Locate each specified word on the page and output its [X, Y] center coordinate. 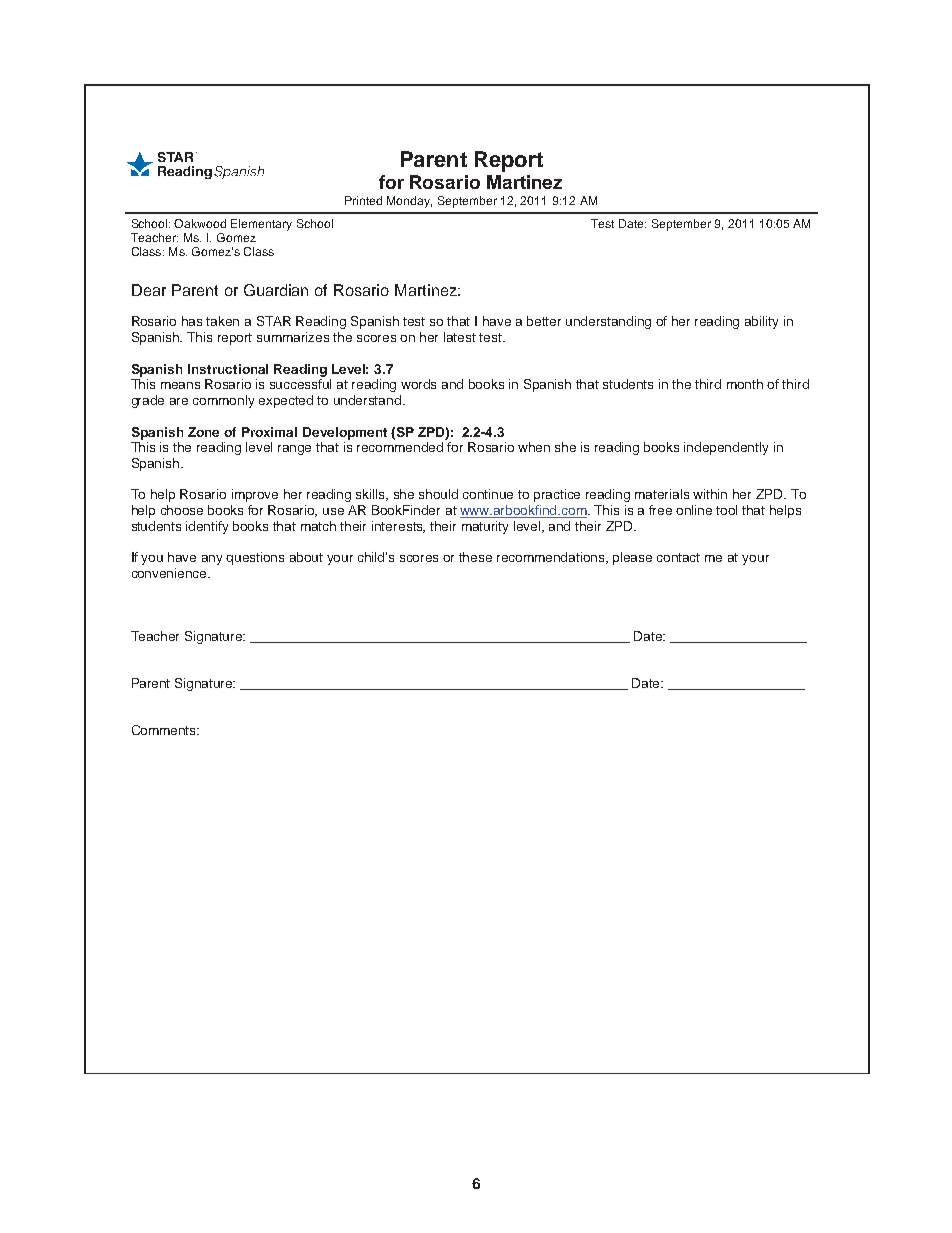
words [418, 384]
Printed [363, 200]
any [212, 560]
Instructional [228, 369]
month [745, 384]
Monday [409, 202]
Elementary [261, 225]
